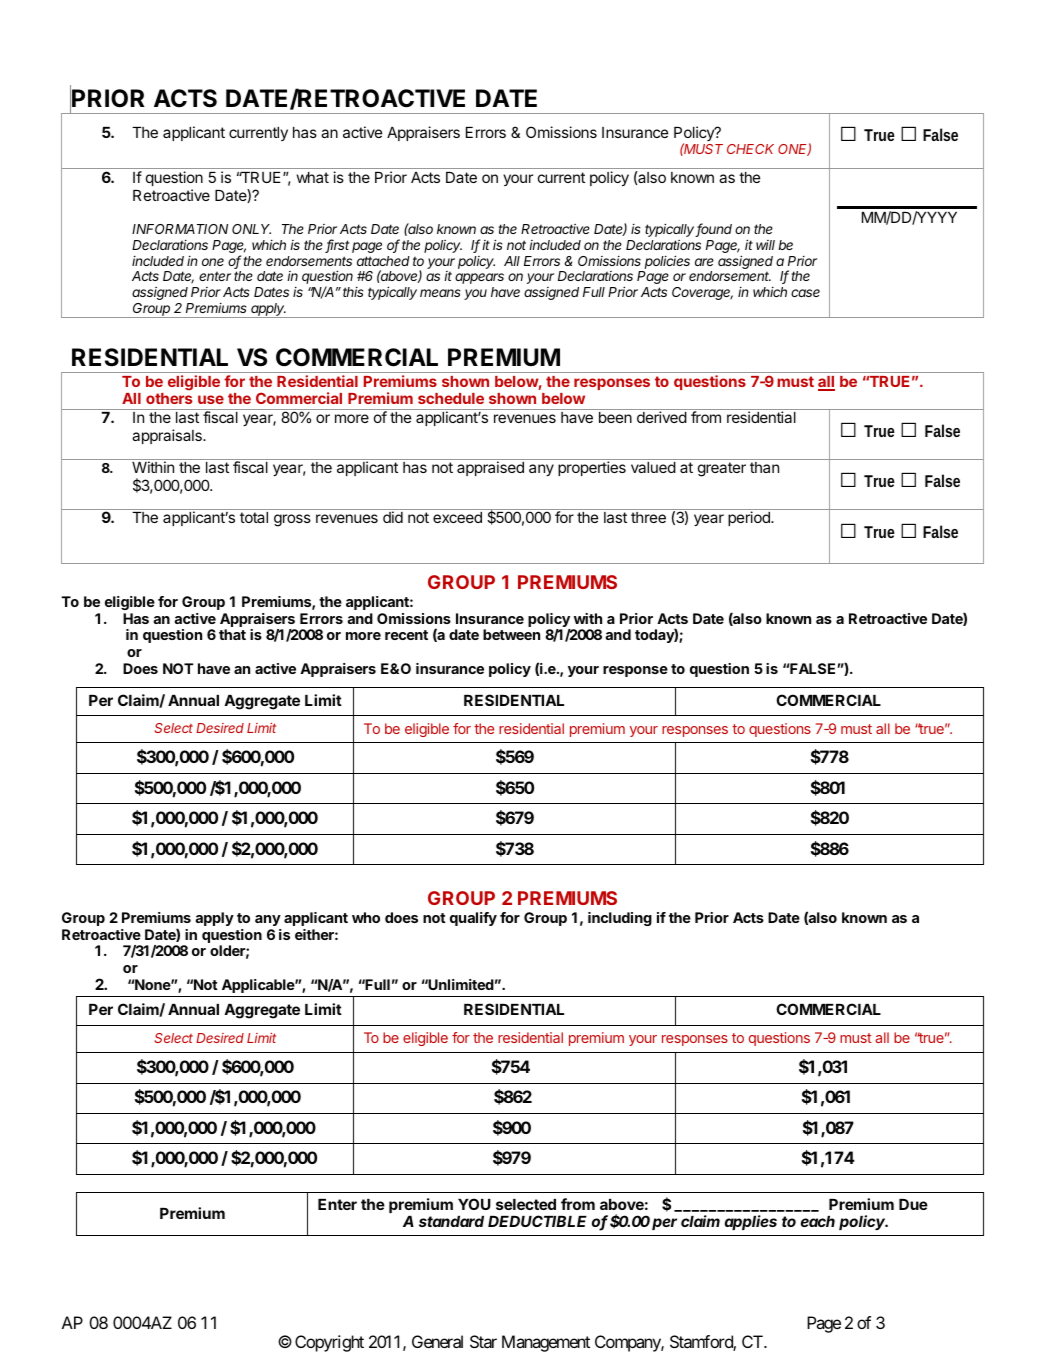 The height and width of the image is (1353, 1045). Describe the element at coordinates (913, 1204) in the image. I see `Due` at that location.
